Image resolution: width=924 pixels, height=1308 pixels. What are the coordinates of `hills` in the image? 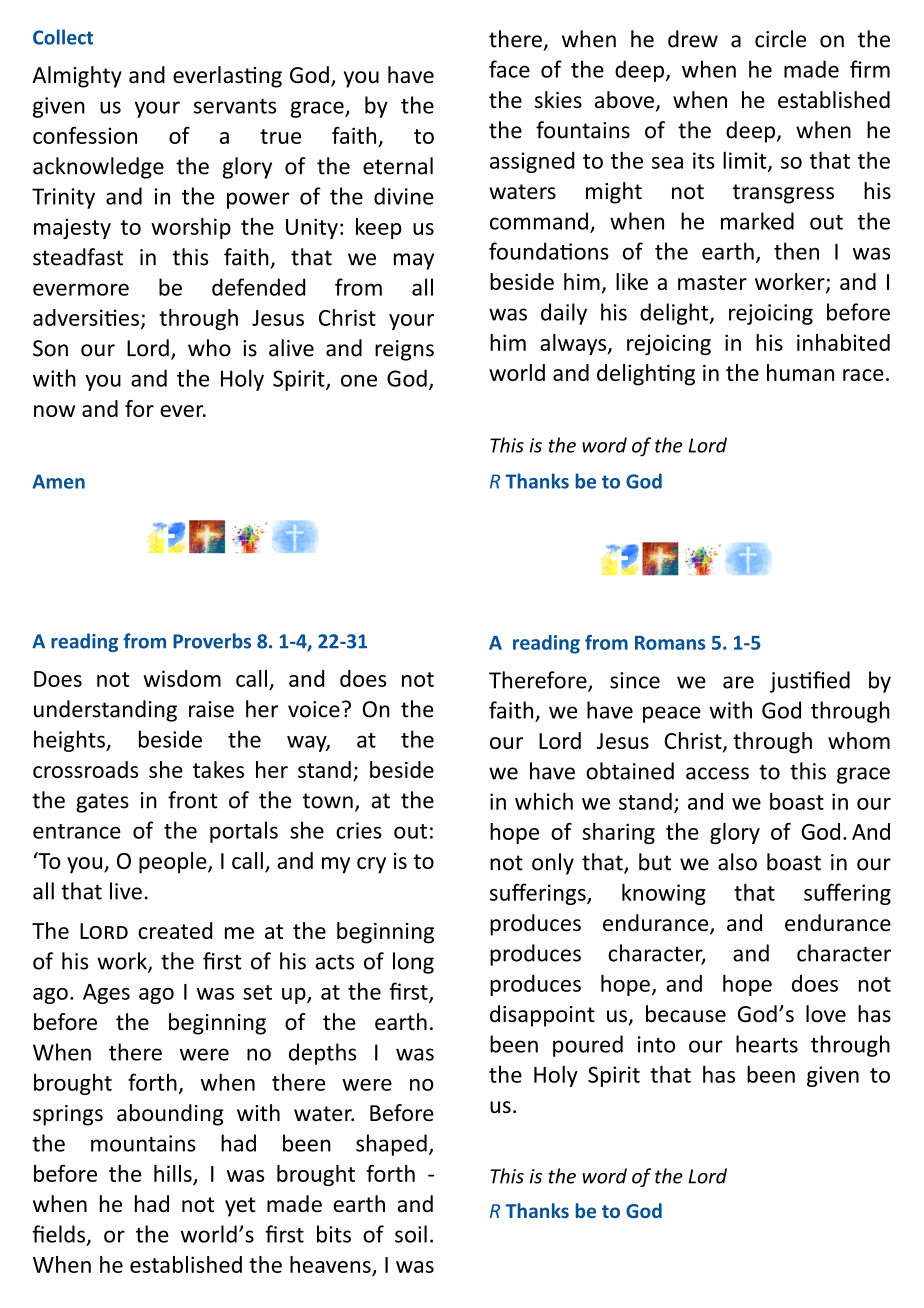 It's located at (173, 1173).
